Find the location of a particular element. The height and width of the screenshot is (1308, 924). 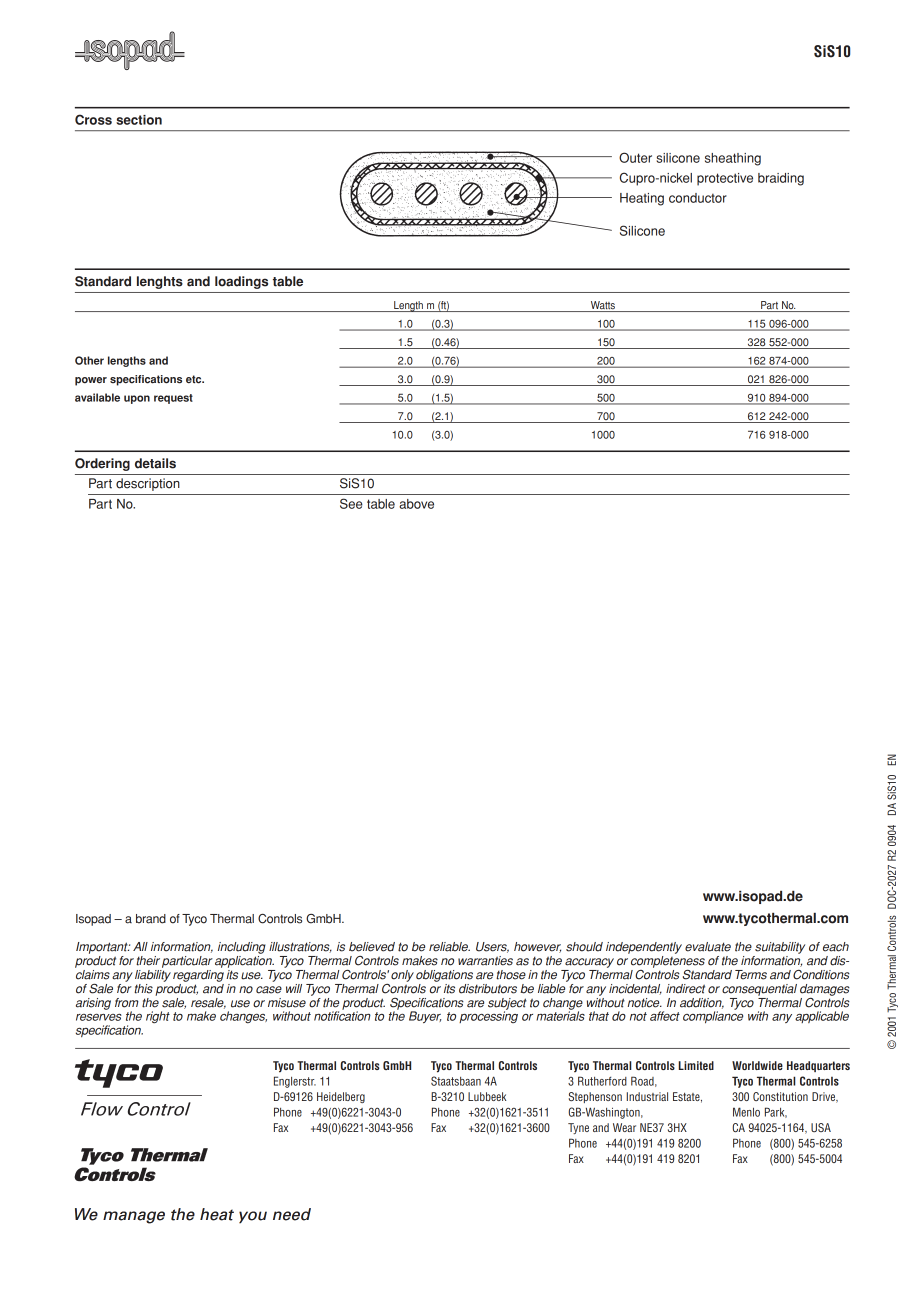

section is located at coordinates (139, 120).
